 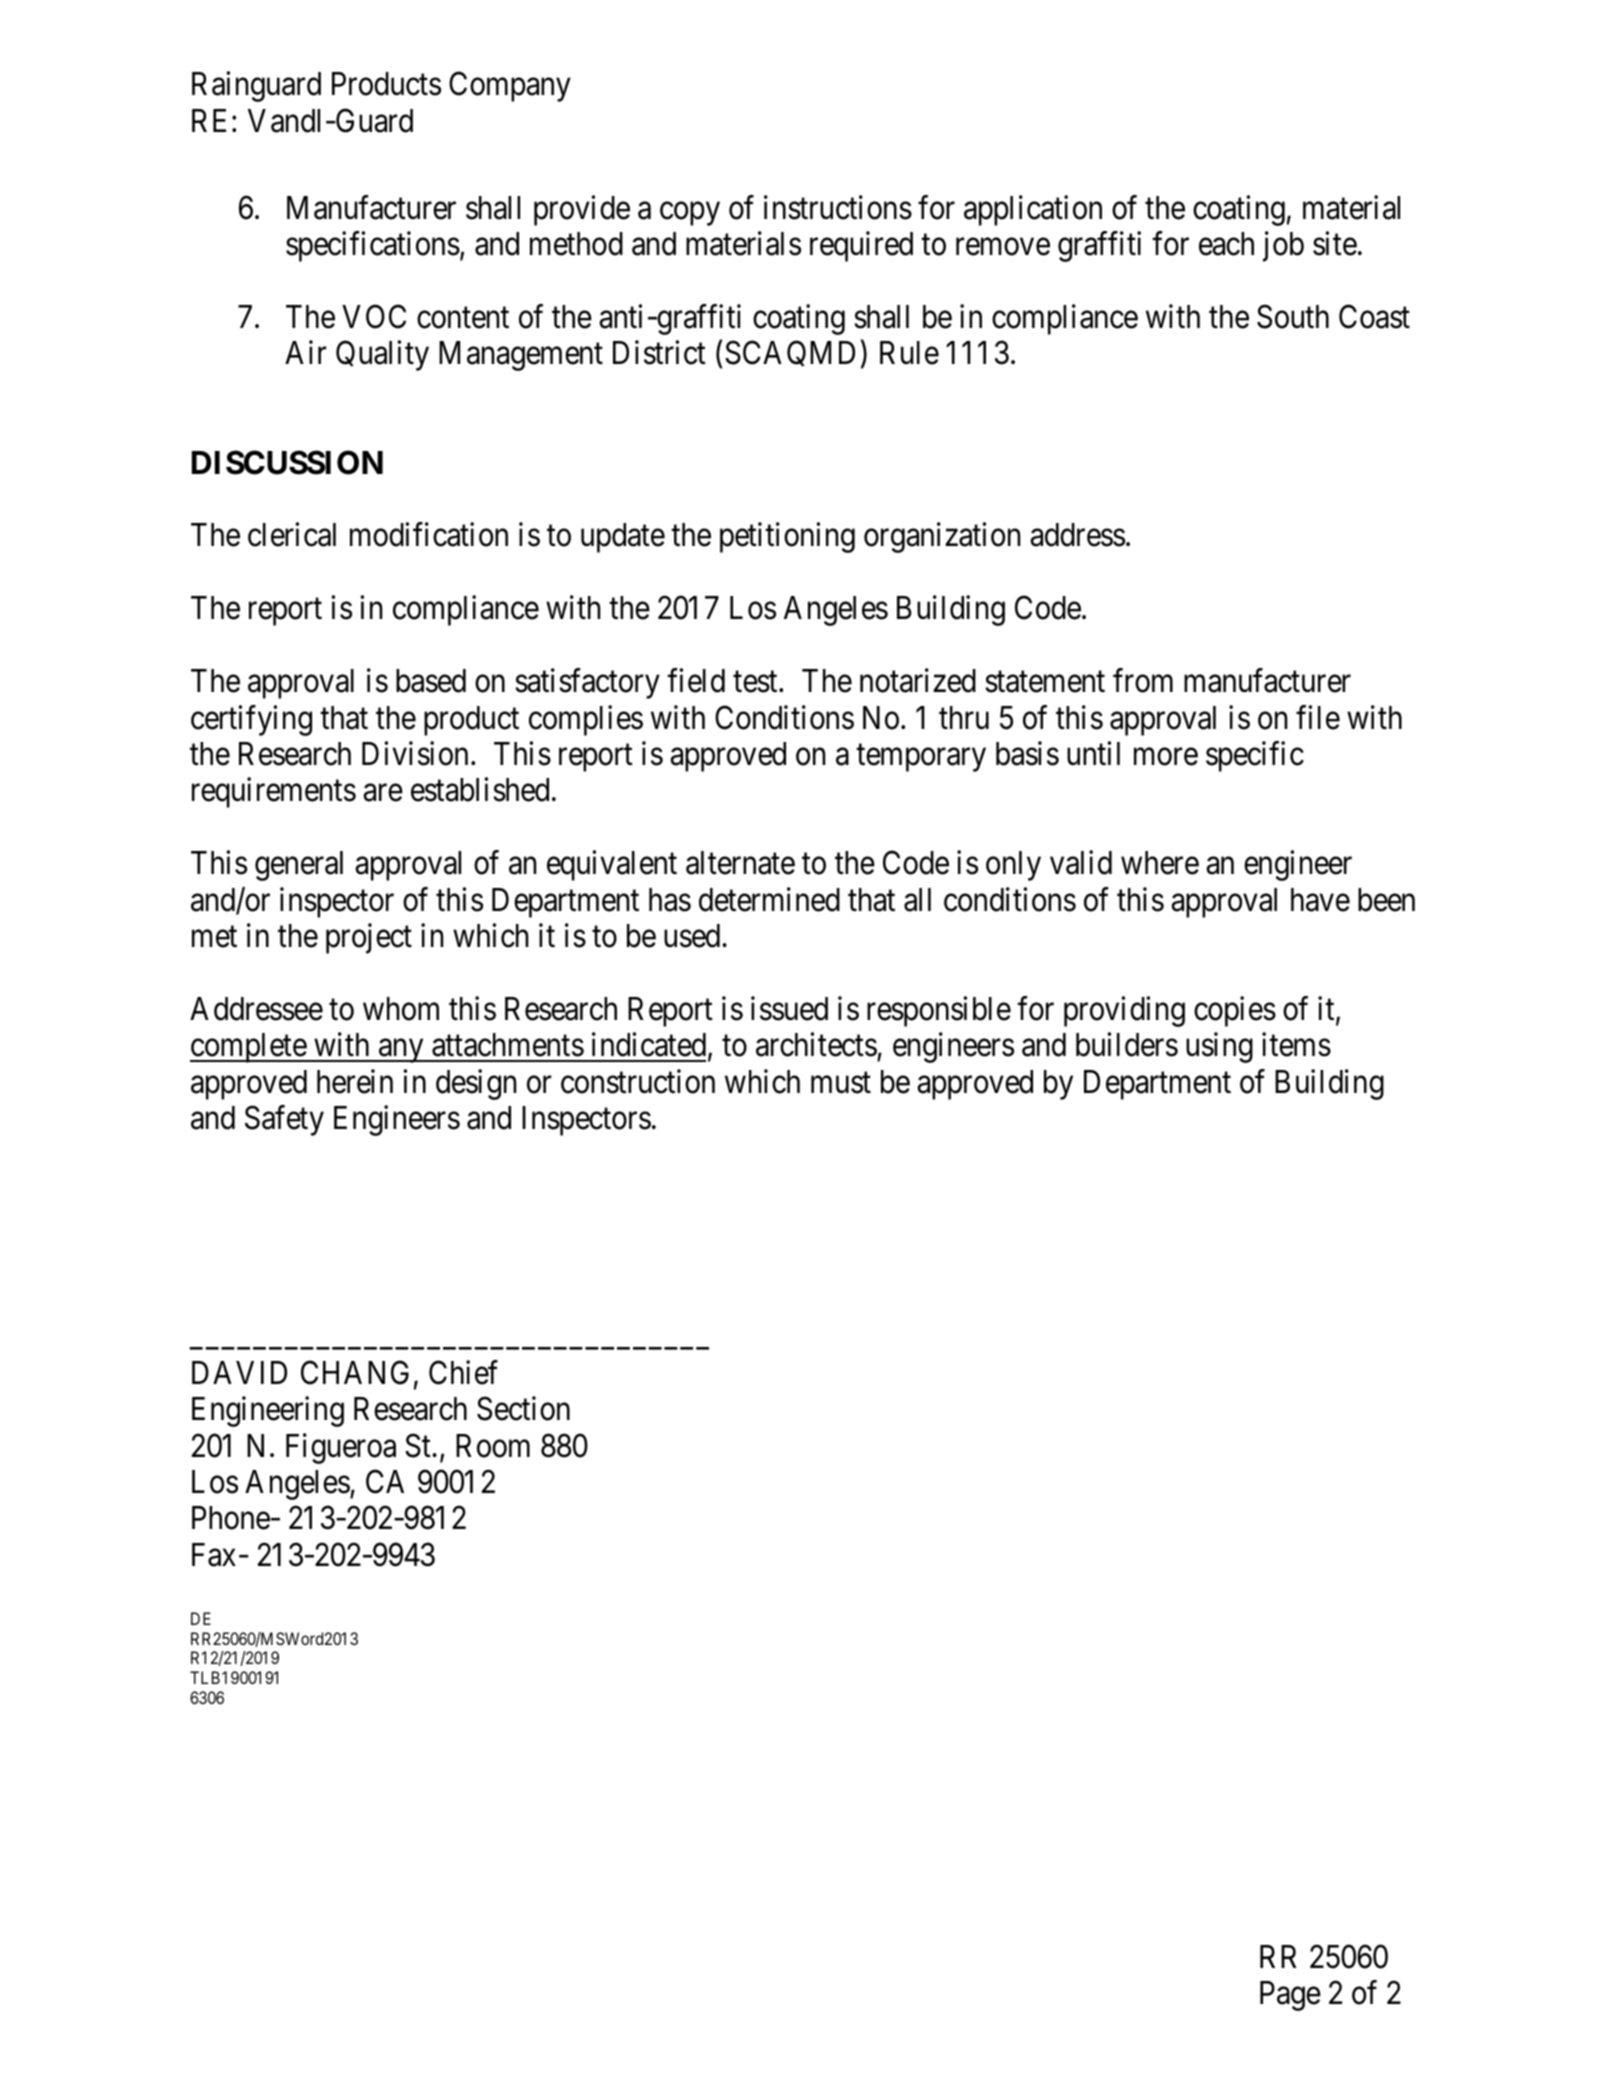 What do you see at coordinates (1226, 244) in the screenshot?
I see `each` at bounding box center [1226, 244].
